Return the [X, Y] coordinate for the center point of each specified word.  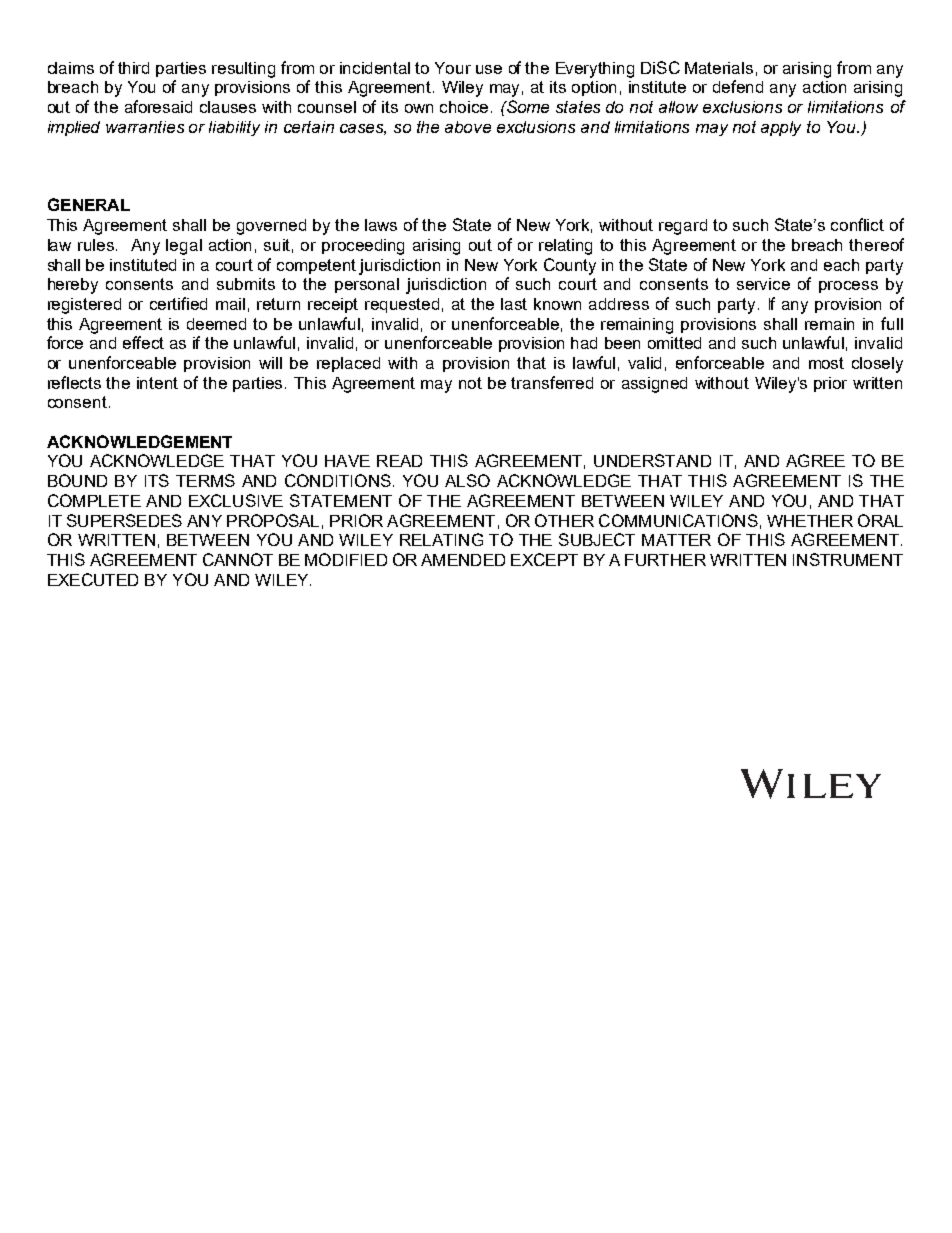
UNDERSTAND [652, 460]
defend [738, 86]
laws [381, 225]
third [133, 68]
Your [453, 68]
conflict [857, 224]
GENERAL [89, 204]
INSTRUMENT [848, 559]
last [514, 304]
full [892, 323]
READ [399, 461]
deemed [216, 324]
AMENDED [463, 560]
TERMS [205, 480]
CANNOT [238, 559]
